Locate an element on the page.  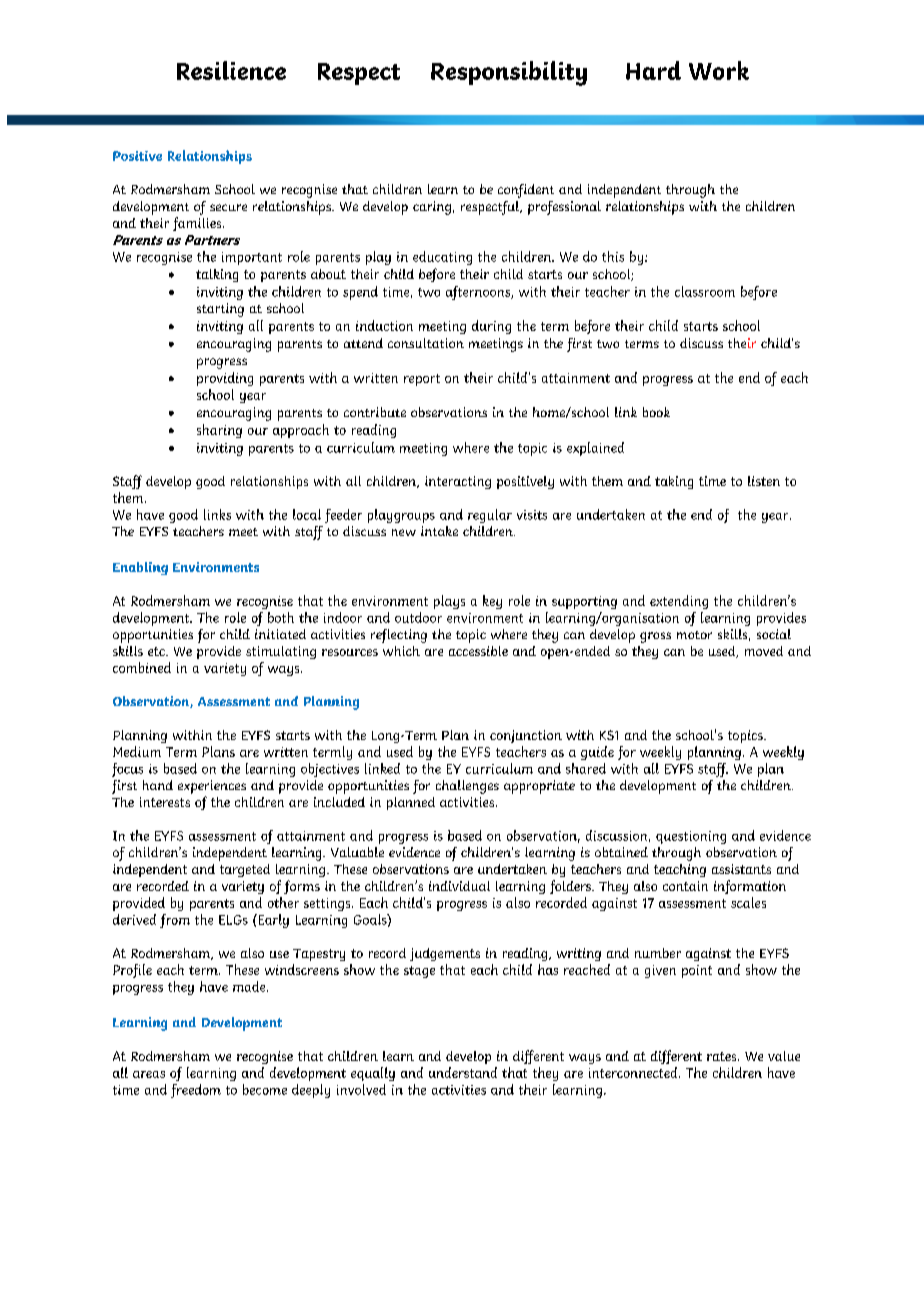
experiences is located at coordinates (212, 787).
